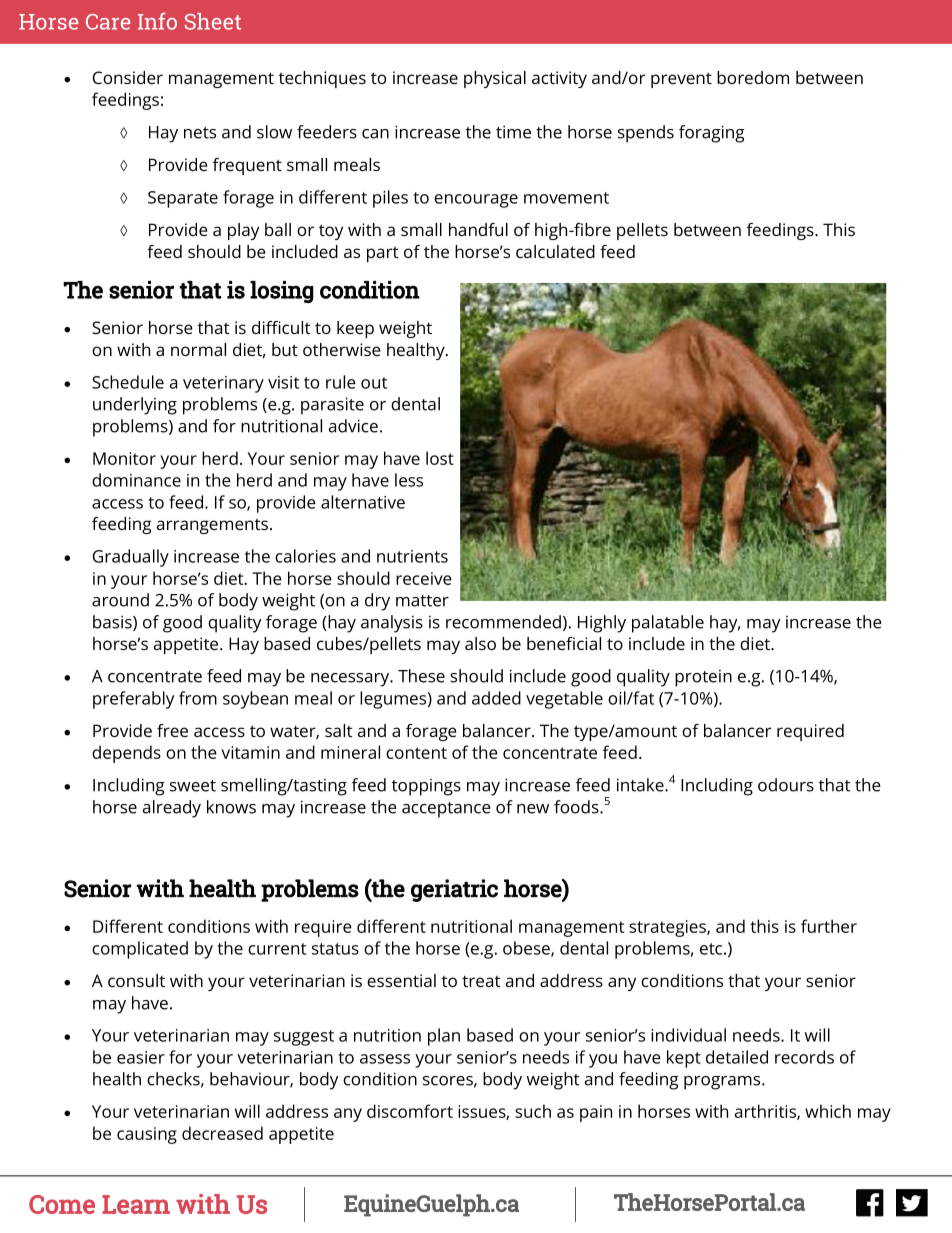 This page has width=952, height=1233. I want to click on programs, so click(723, 1083).
